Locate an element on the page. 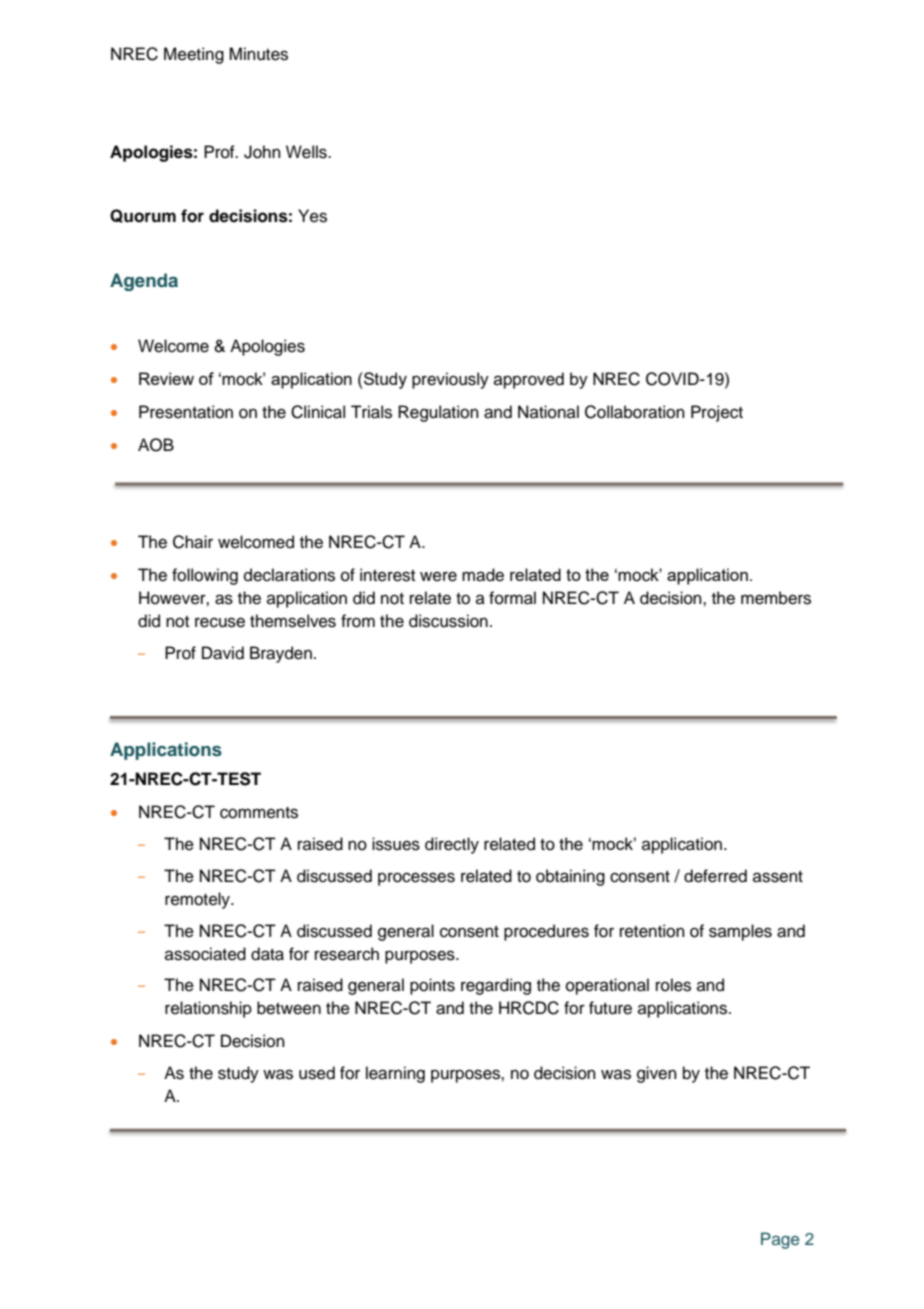 This page has width=924, height=1309. used is located at coordinates (317, 1073).
